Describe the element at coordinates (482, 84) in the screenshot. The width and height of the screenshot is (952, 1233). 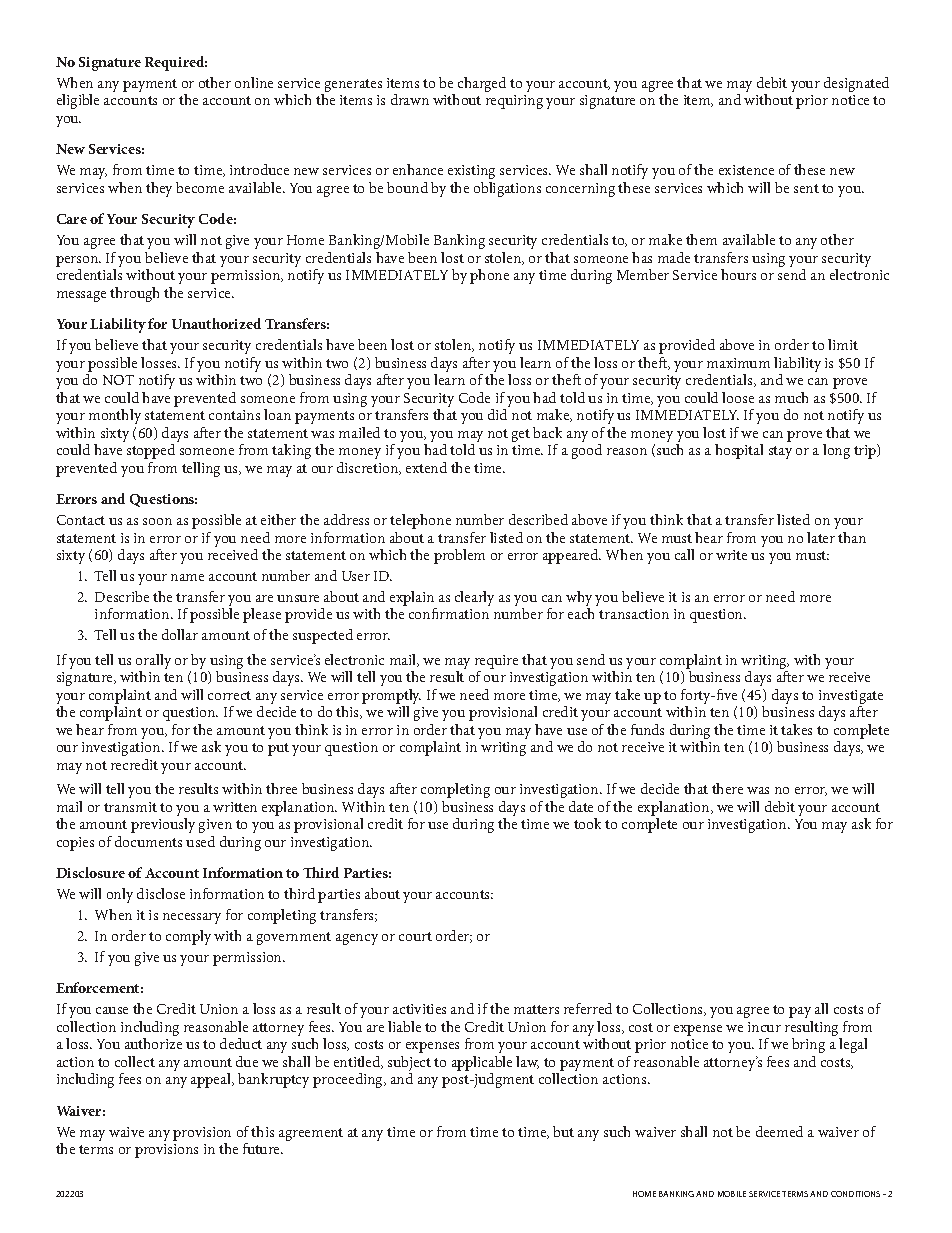
I see `charged` at that location.
